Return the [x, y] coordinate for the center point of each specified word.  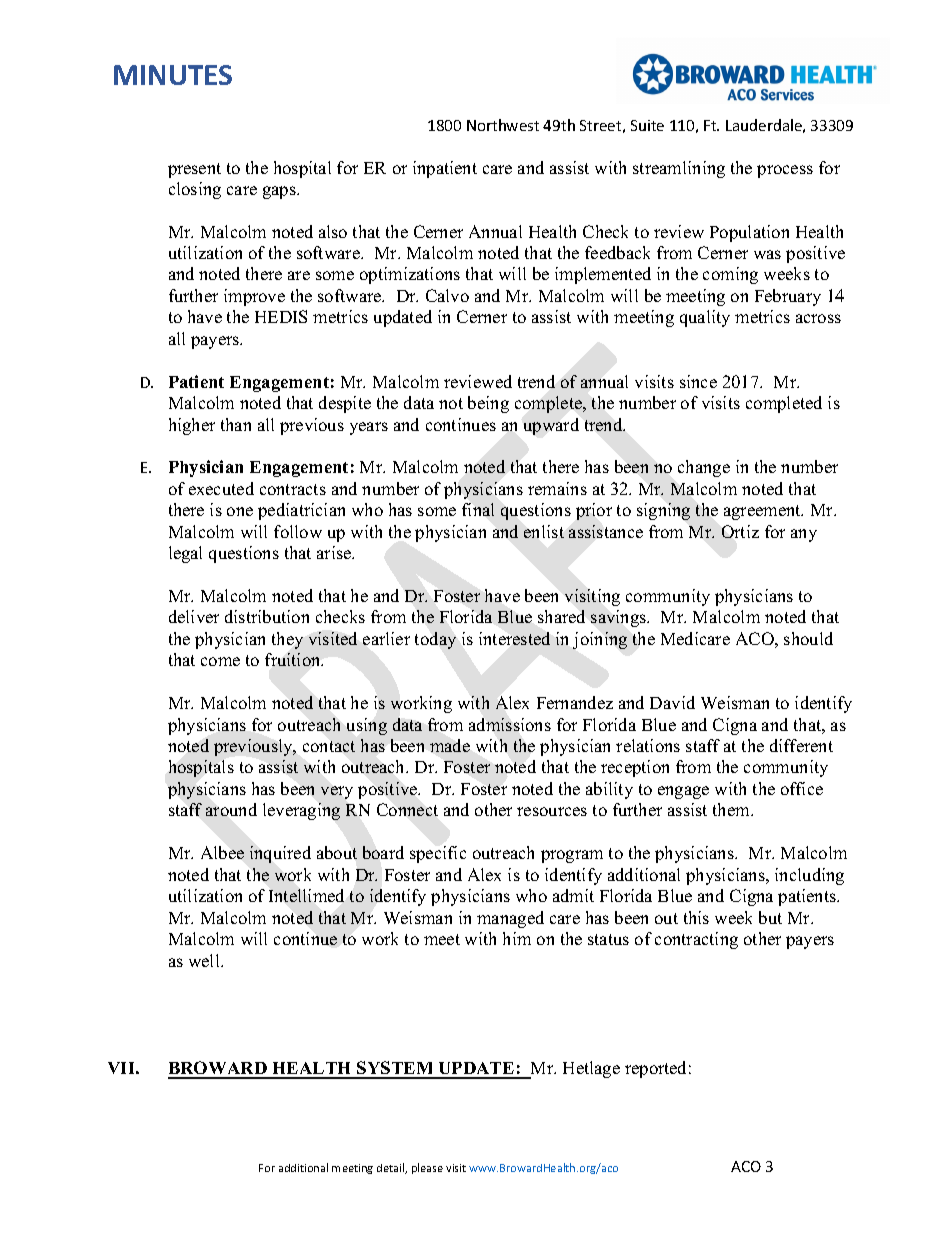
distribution [267, 616]
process [785, 171]
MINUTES [173, 75]
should [808, 638]
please [427, 1168]
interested [514, 638]
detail [392, 1168]
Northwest [503, 125]
